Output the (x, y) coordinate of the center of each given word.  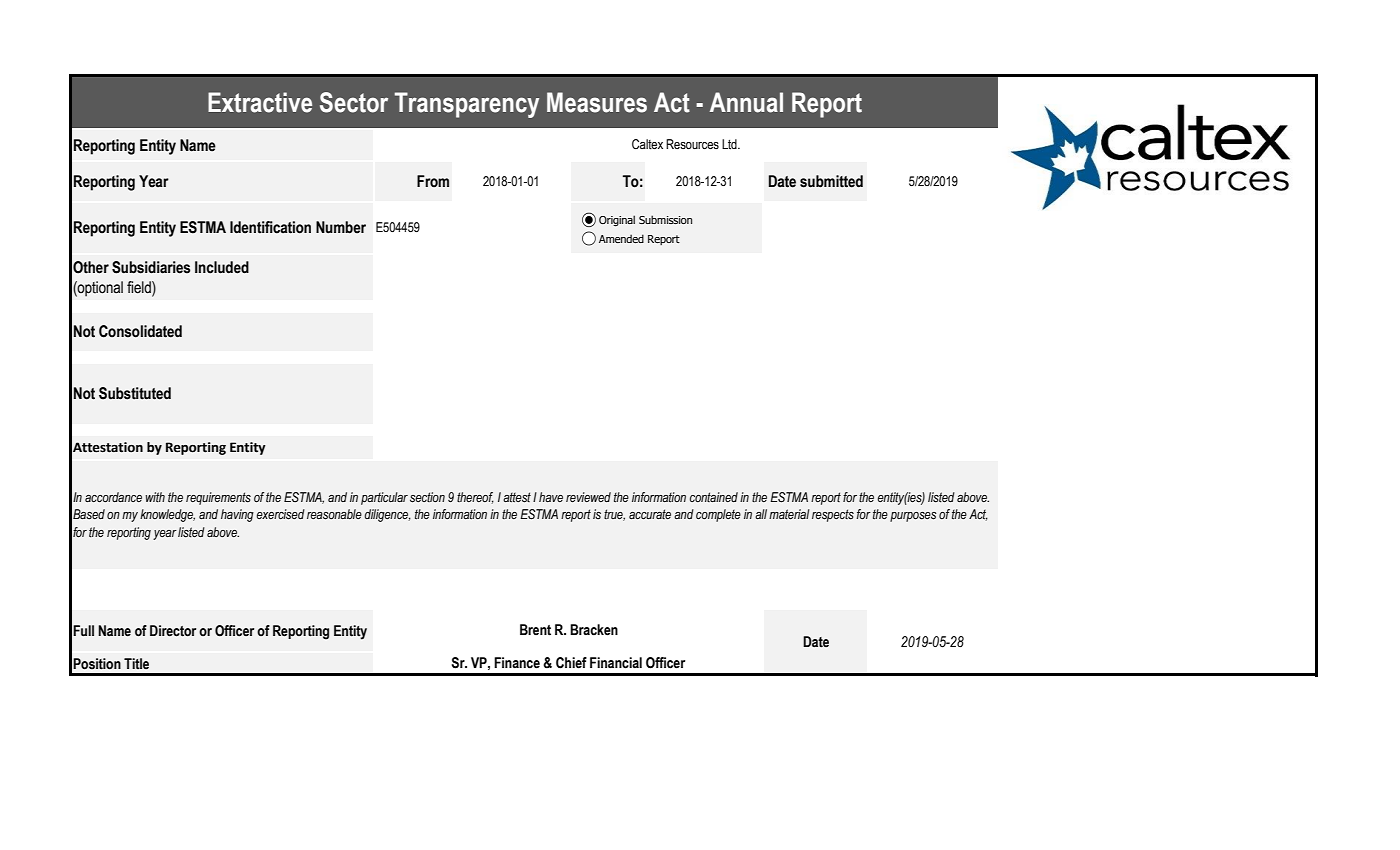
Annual (746, 102)
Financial (616, 663)
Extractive (260, 102)
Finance (517, 663)
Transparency (467, 105)
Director (173, 631)
